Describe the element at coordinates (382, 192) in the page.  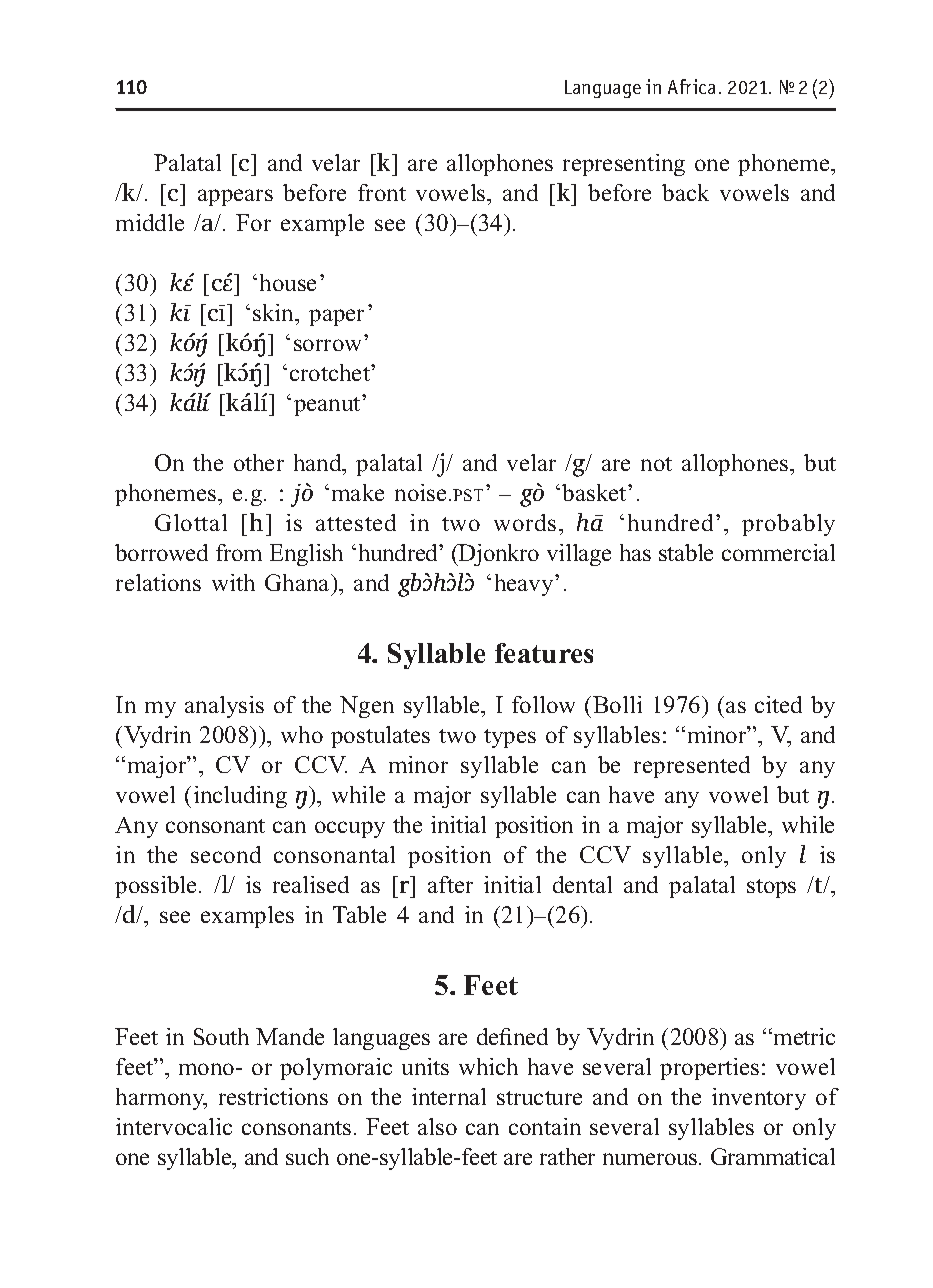
I see `front` at that location.
